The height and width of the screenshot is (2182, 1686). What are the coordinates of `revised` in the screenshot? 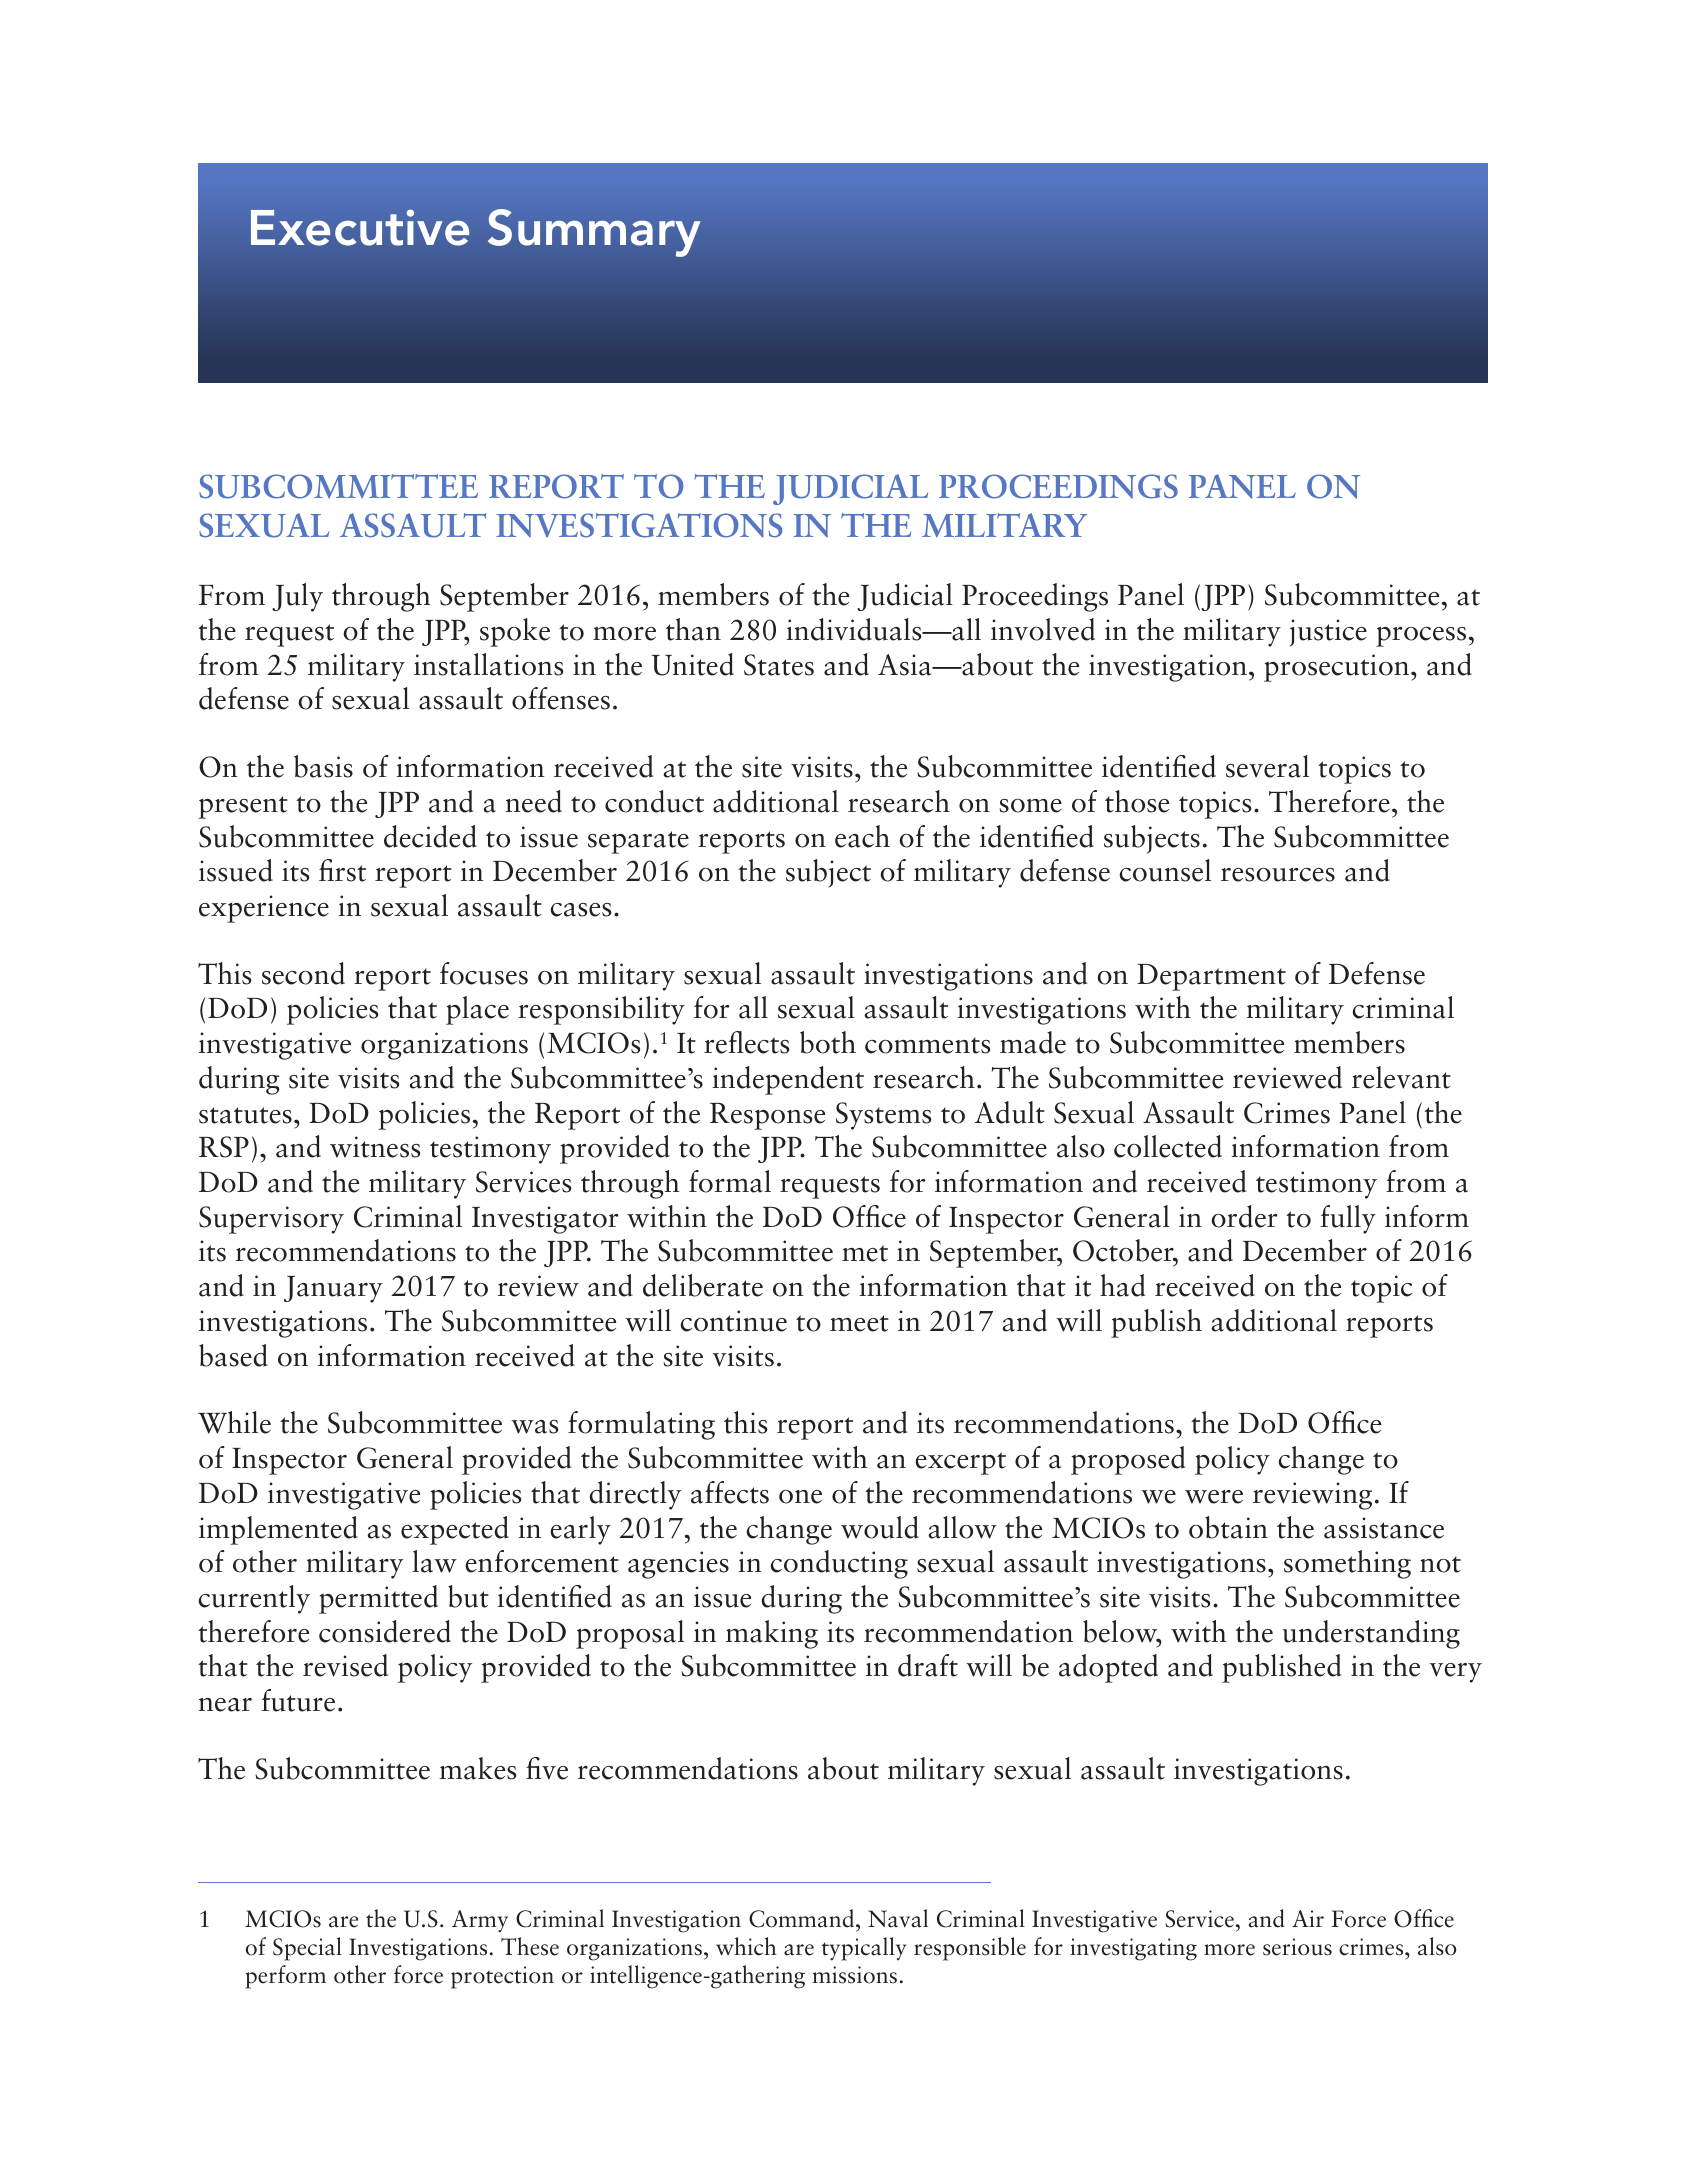 It's located at (345, 1665).
